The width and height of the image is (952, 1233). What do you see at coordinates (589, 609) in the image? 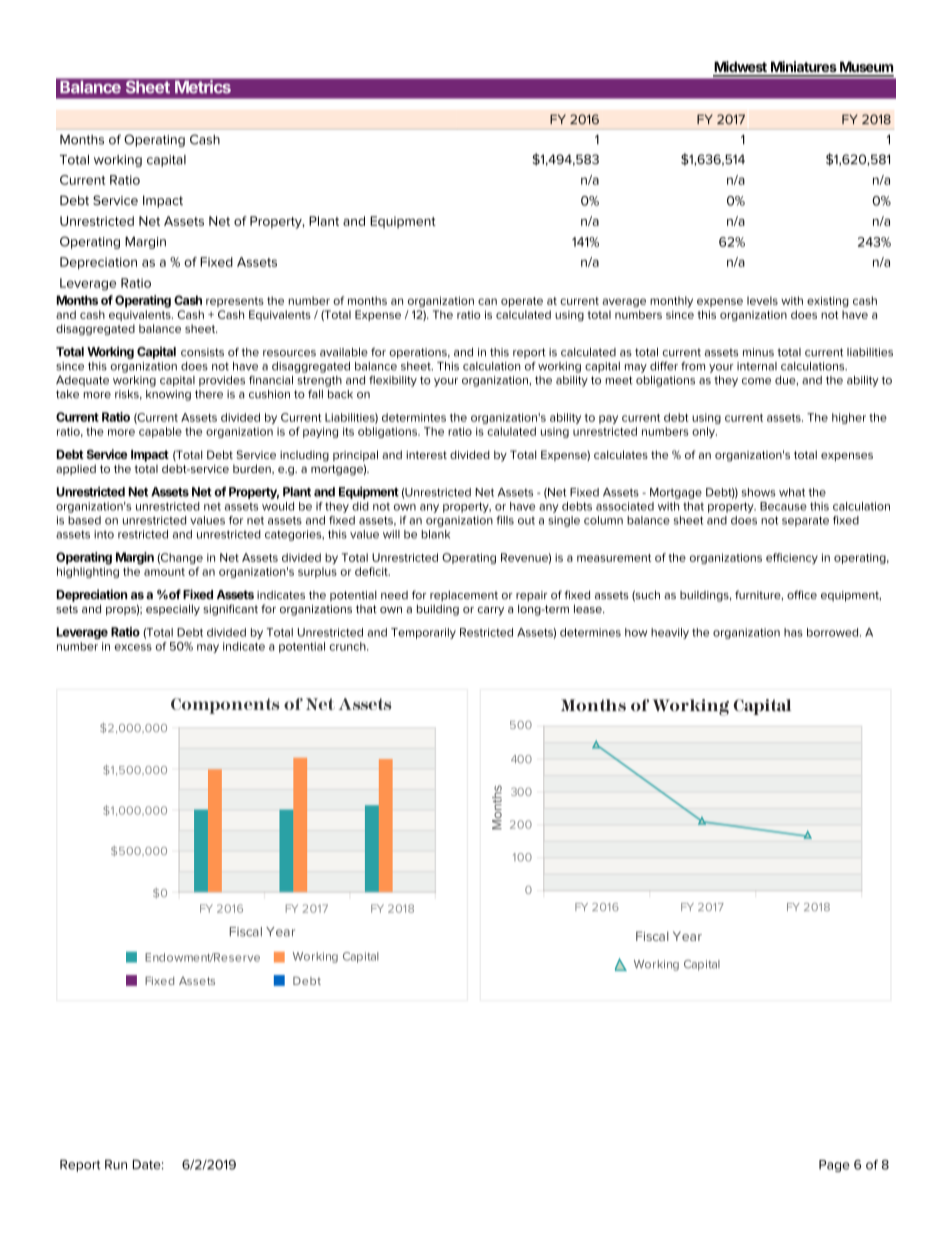
I see `lease` at bounding box center [589, 609].
